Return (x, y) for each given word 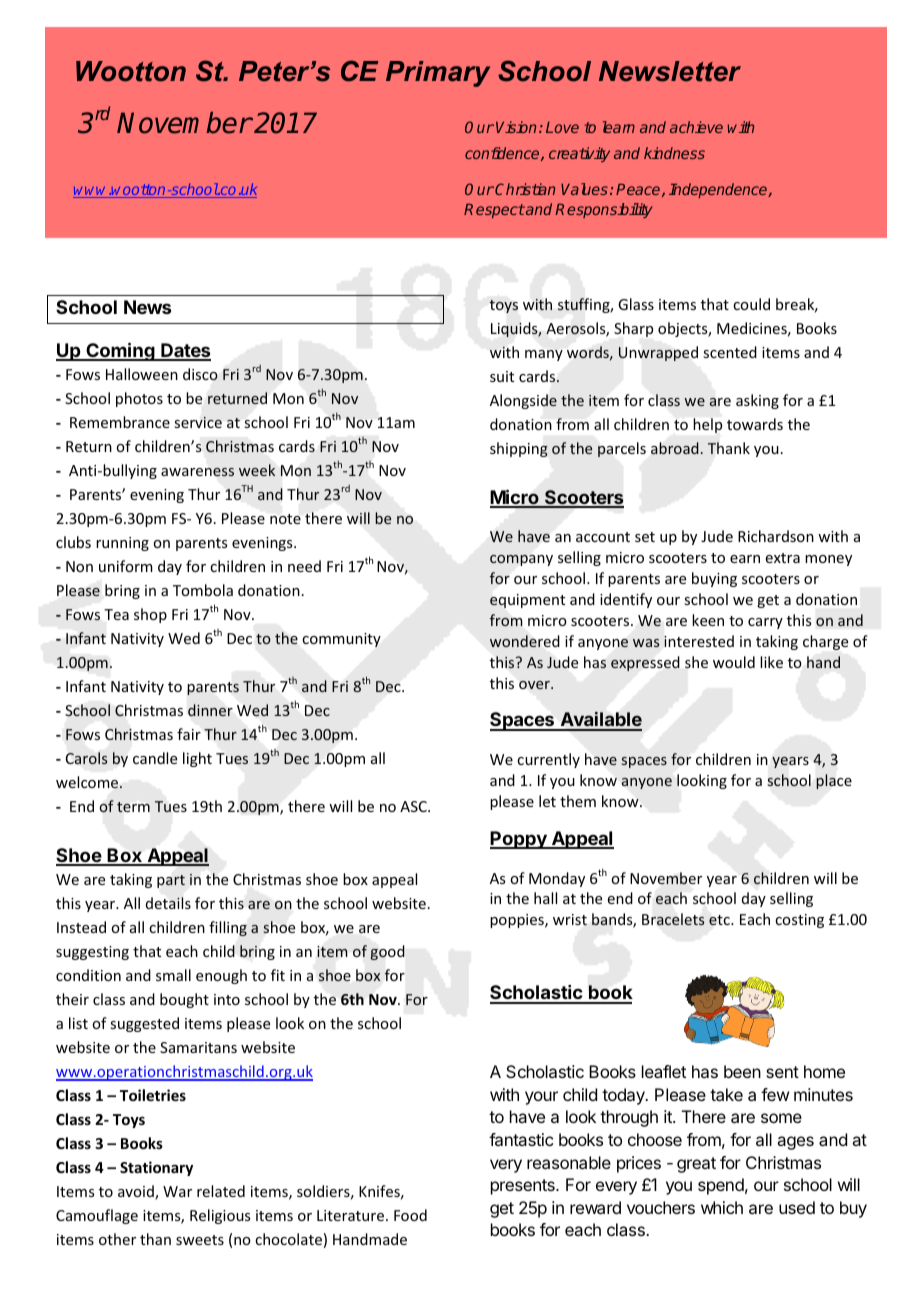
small (173, 975)
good (387, 952)
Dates (185, 351)
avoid (137, 1192)
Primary (438, 74)
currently (548, 760)
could (751, 304)
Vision (516, 127)
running (122, 544)
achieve (696, 127)
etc (720, 920)
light (197, 759)
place (834, 781)
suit (502, 376)
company (521, 560)
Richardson (776, 536)
